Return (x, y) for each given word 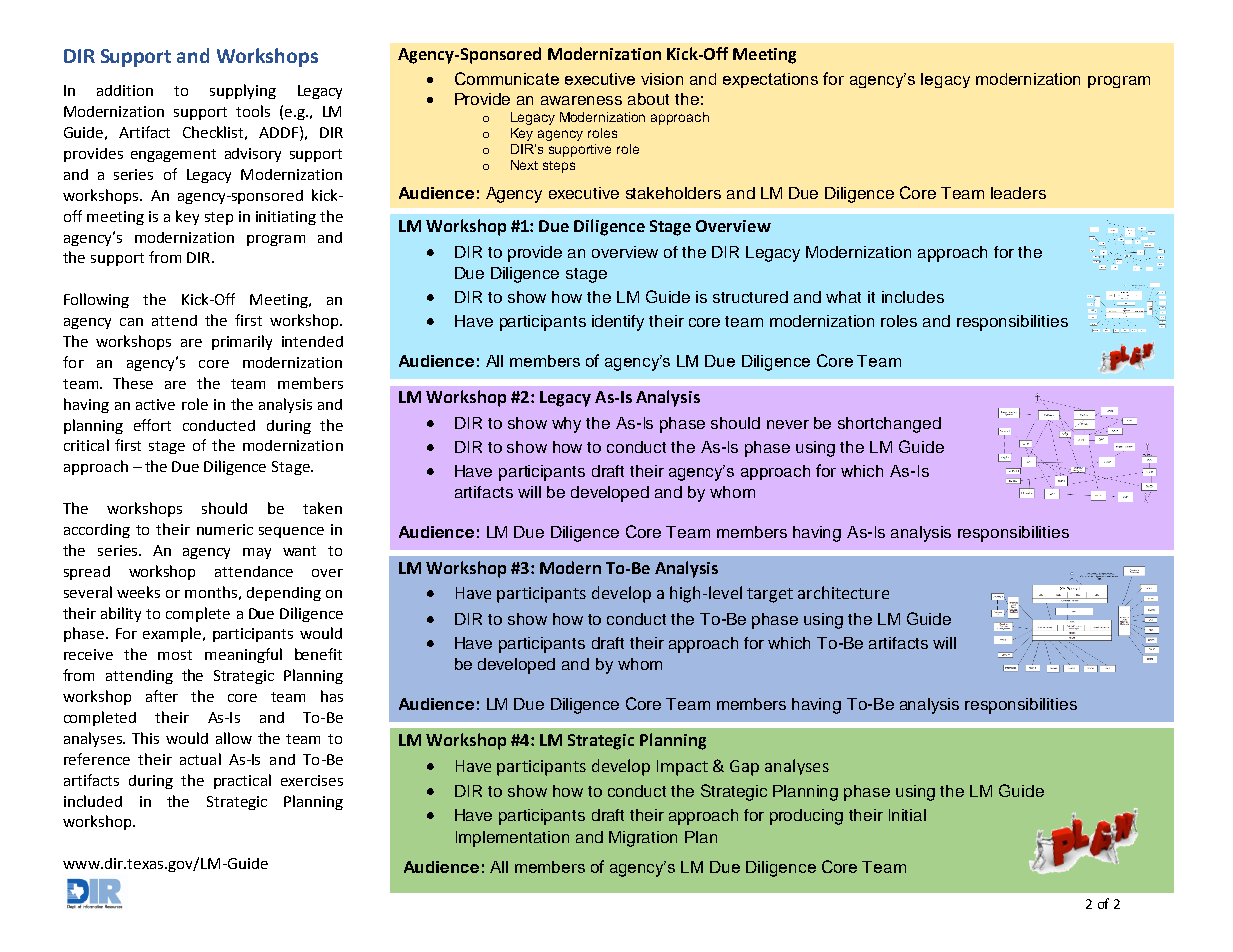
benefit (318, 654)
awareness (581, 100)
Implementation (512, 839)
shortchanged (889, 425)
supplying (243, 91)
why (566, 425)
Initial (907, 815)
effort (152, 425)
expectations (770, 80)
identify (618, 323)
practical (242, 781)
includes (913, 297)
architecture (843, 592)
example (173, 634)
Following (96, 300)
